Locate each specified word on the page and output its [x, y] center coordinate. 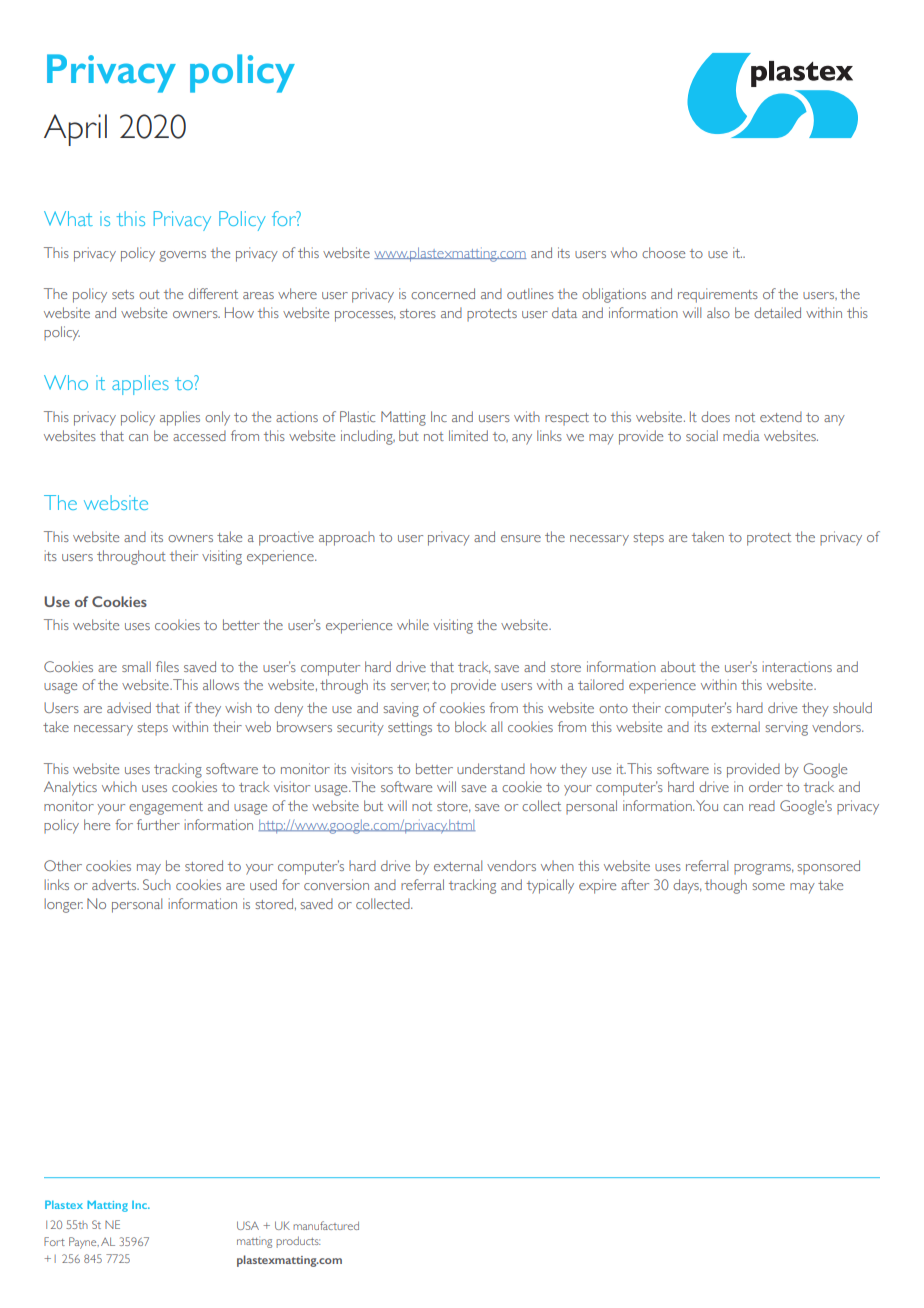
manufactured [326, 1225]
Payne [84, 1243]
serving [786, 728]
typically [550, 886]
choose [663, 252]
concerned [443, 293]
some [768, 886]
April [75, 130]
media [741, 435]
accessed [199, 435]
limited [468, 435]
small [136, 666]
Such [157, 884]
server [410, 687]
